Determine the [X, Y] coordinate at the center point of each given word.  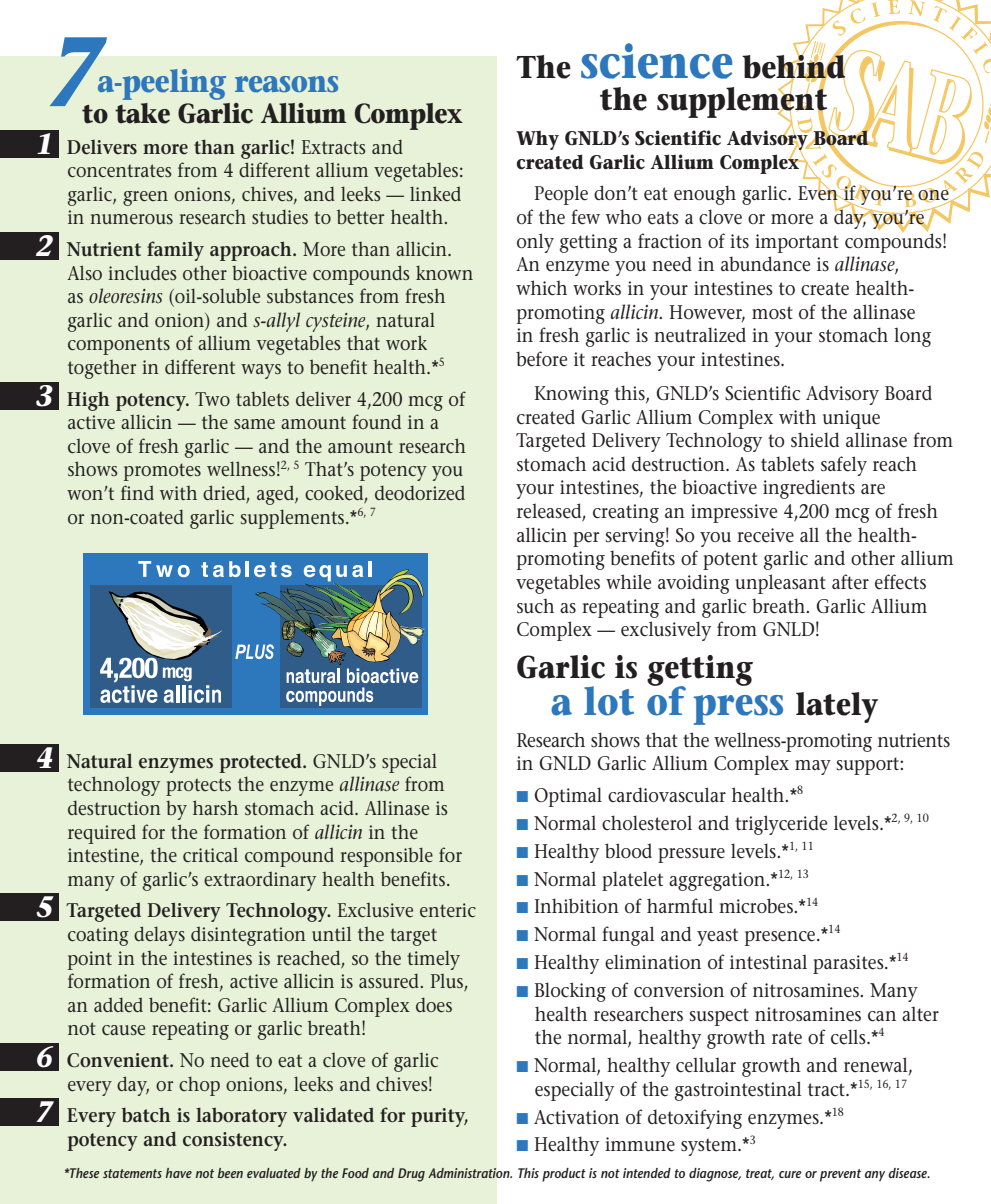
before [541, 359]
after [850, 582]
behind [795, 66]
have [179, 1173]
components [119, 346]
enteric [448, 910]
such [535, 606]
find [137, 492]
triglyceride [781, 825]
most [772, 312]
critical [210, 855]
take [142, 113]
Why [537, 140]
